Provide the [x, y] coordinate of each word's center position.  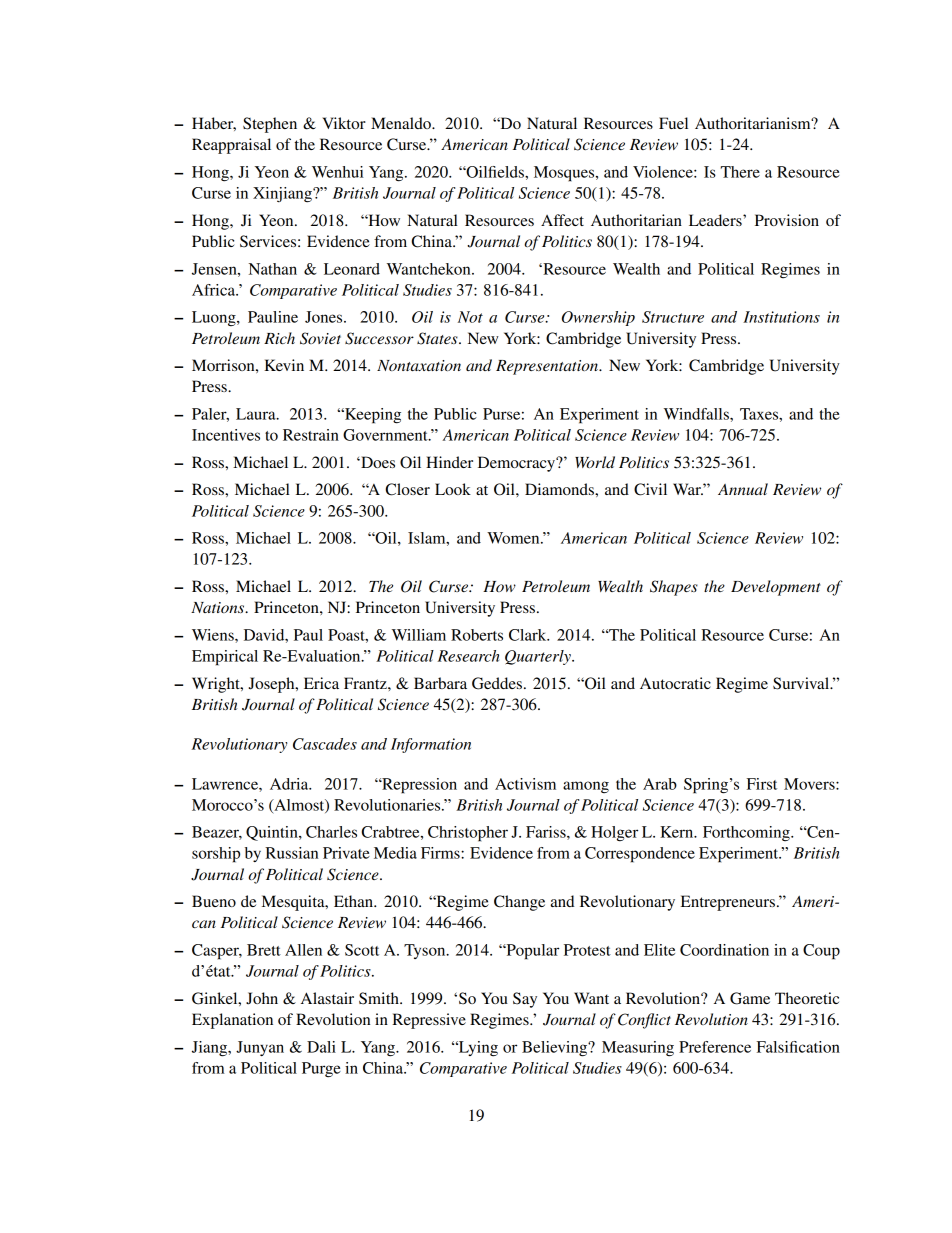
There [740, 172]
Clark [529, 635]
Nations [219, 607]
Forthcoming [747, 833]
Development [776, 588]
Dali [321, 1047]
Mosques [565, 174]
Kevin [284, 365]
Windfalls [697, 414]
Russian [291, 853]
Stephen [270, 125]
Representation [548, 367]
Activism [525, 784]
